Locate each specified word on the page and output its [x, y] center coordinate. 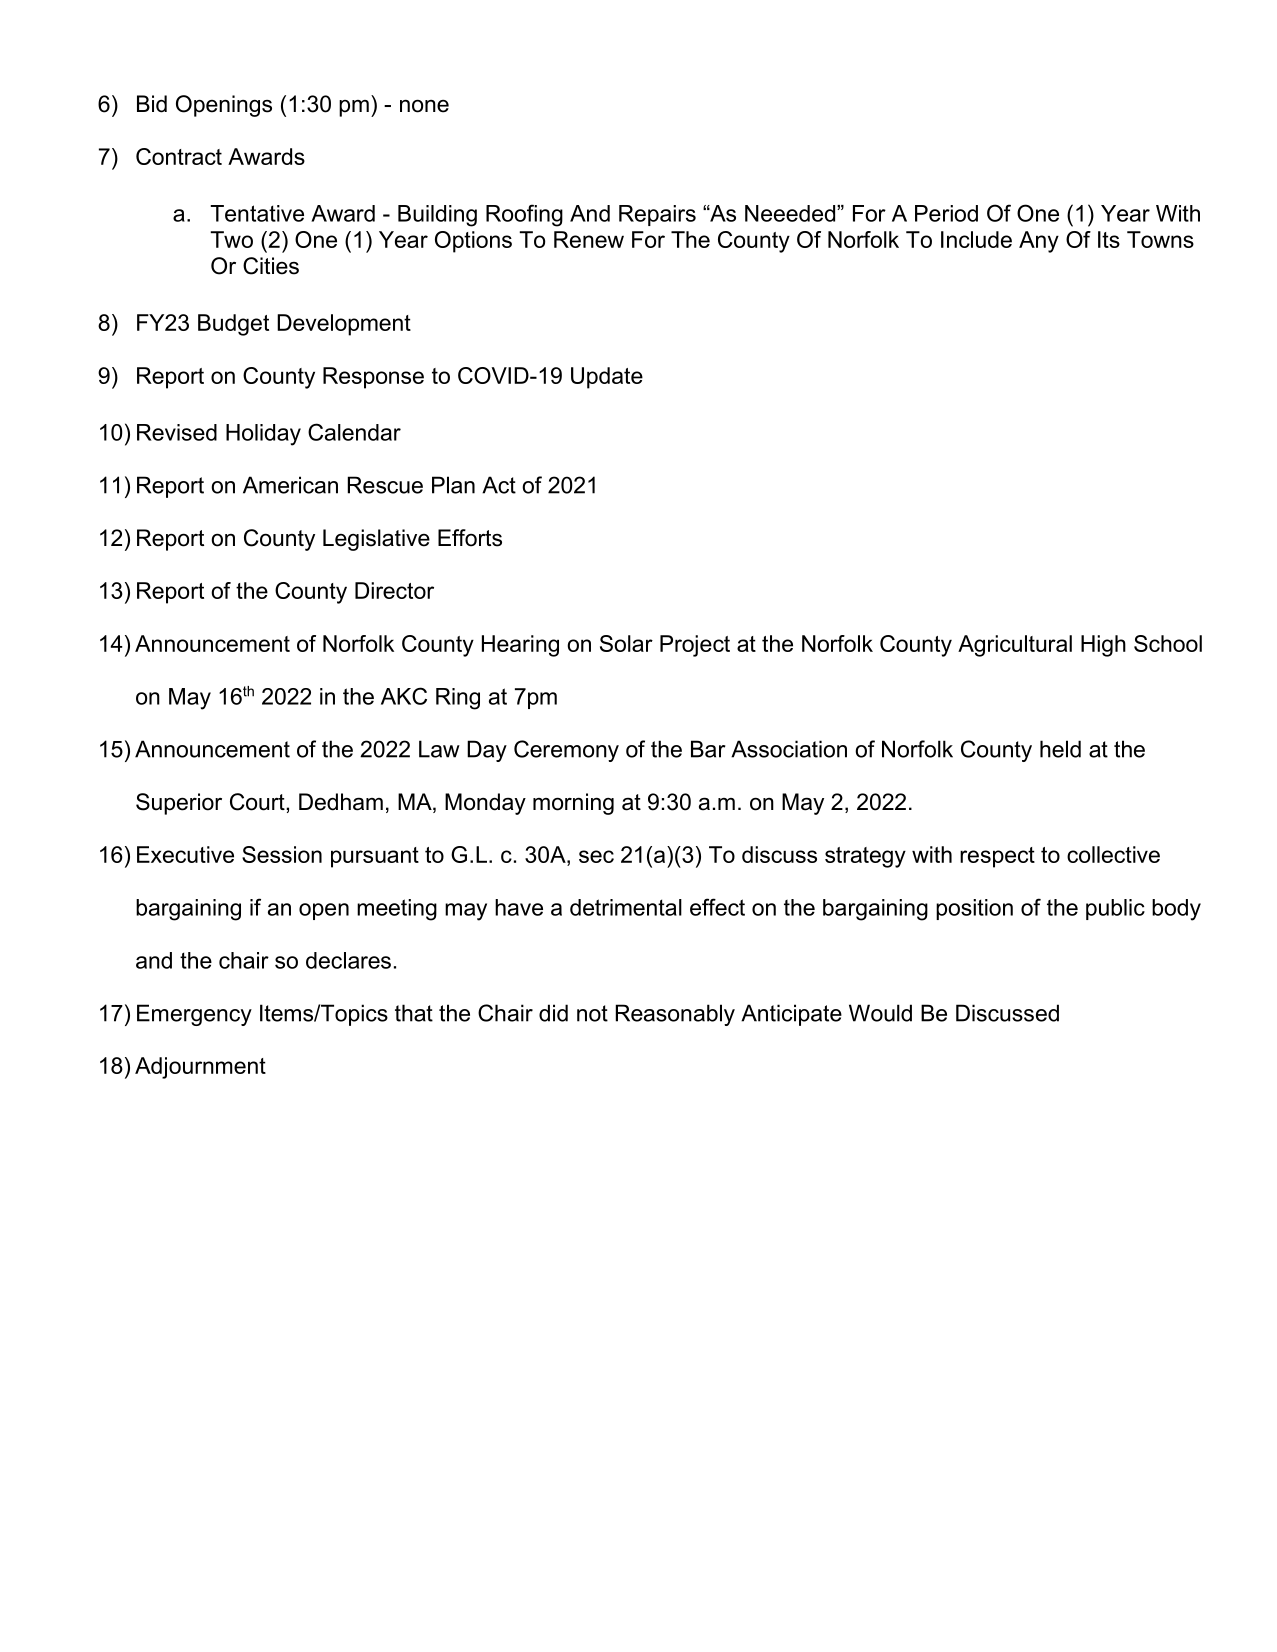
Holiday [263, 435]
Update [607, 378]
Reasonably [675, 1015]
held [1060, 749]
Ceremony [566, 751]
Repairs [657, 215]
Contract [179, 156]
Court [258, 802]
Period [946, 213]
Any [1039, 242]
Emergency [194, 1015]
